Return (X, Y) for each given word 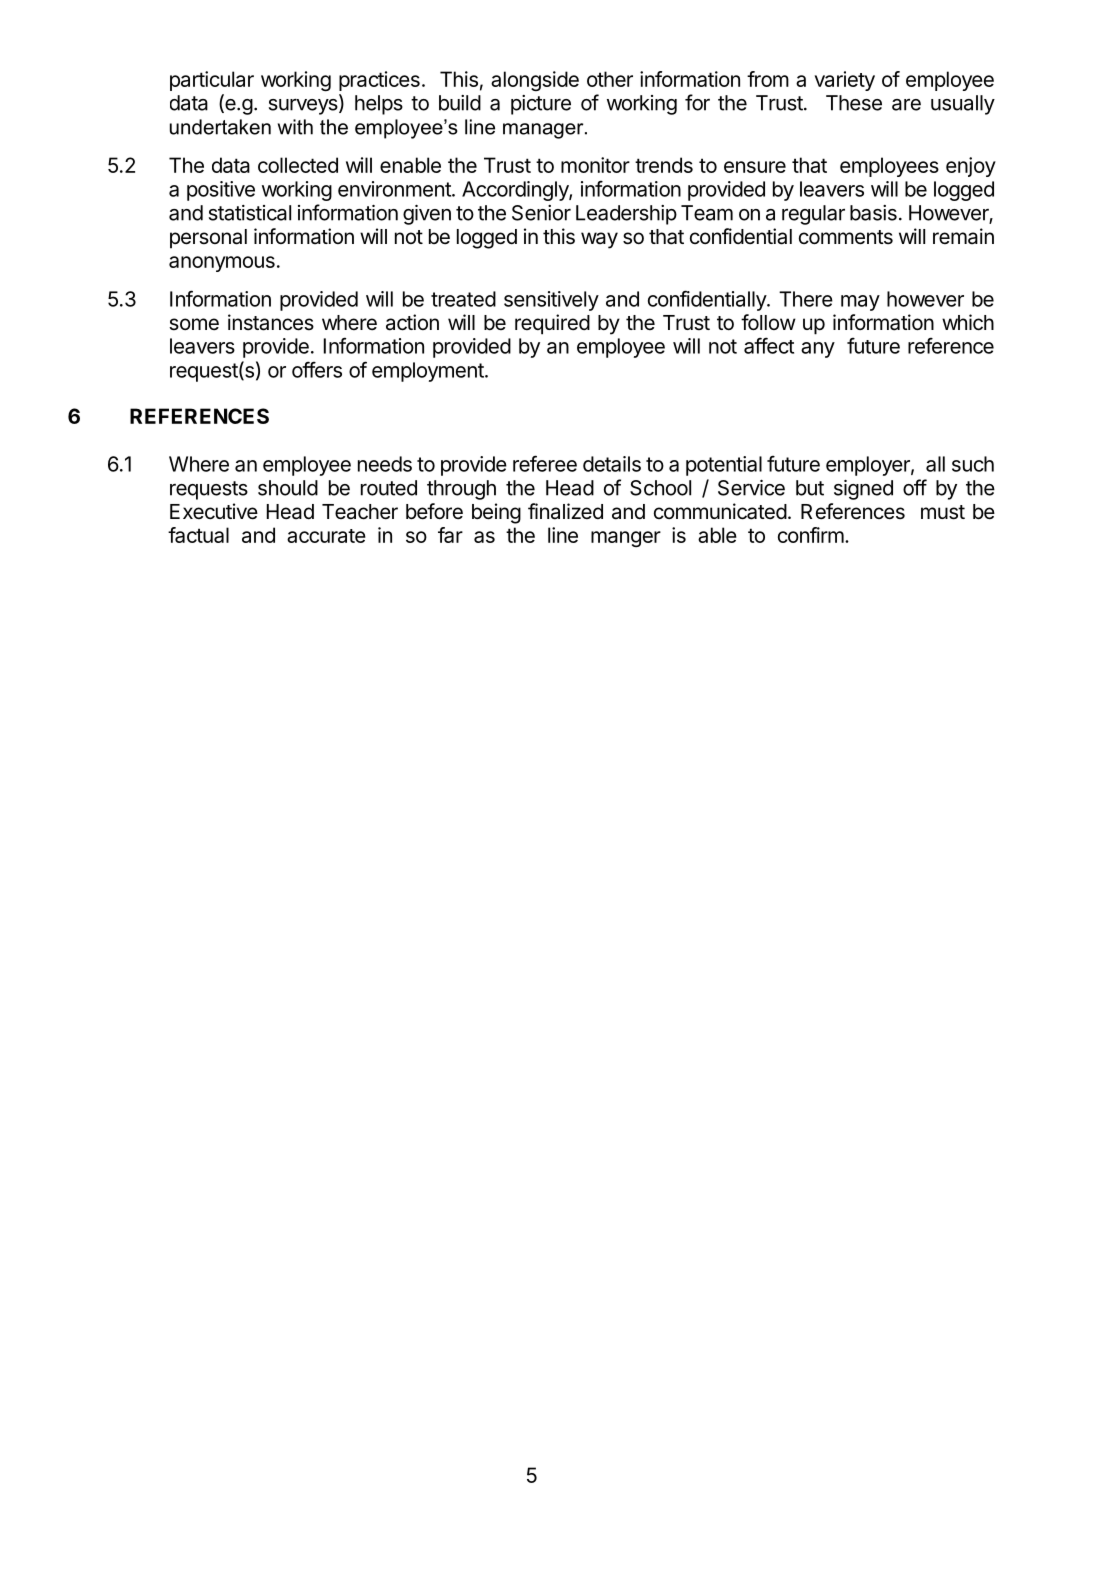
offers (317, 369)
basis (873, 213)
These (854, 103)
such (973, 464)
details (612, 464)
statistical (250, 213)
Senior (541, 213)
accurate (326, 536)
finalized (565, 511)
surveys (304, 107)
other (610, 79)
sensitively (551, 301)
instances (271, 322)
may (860, 303)
